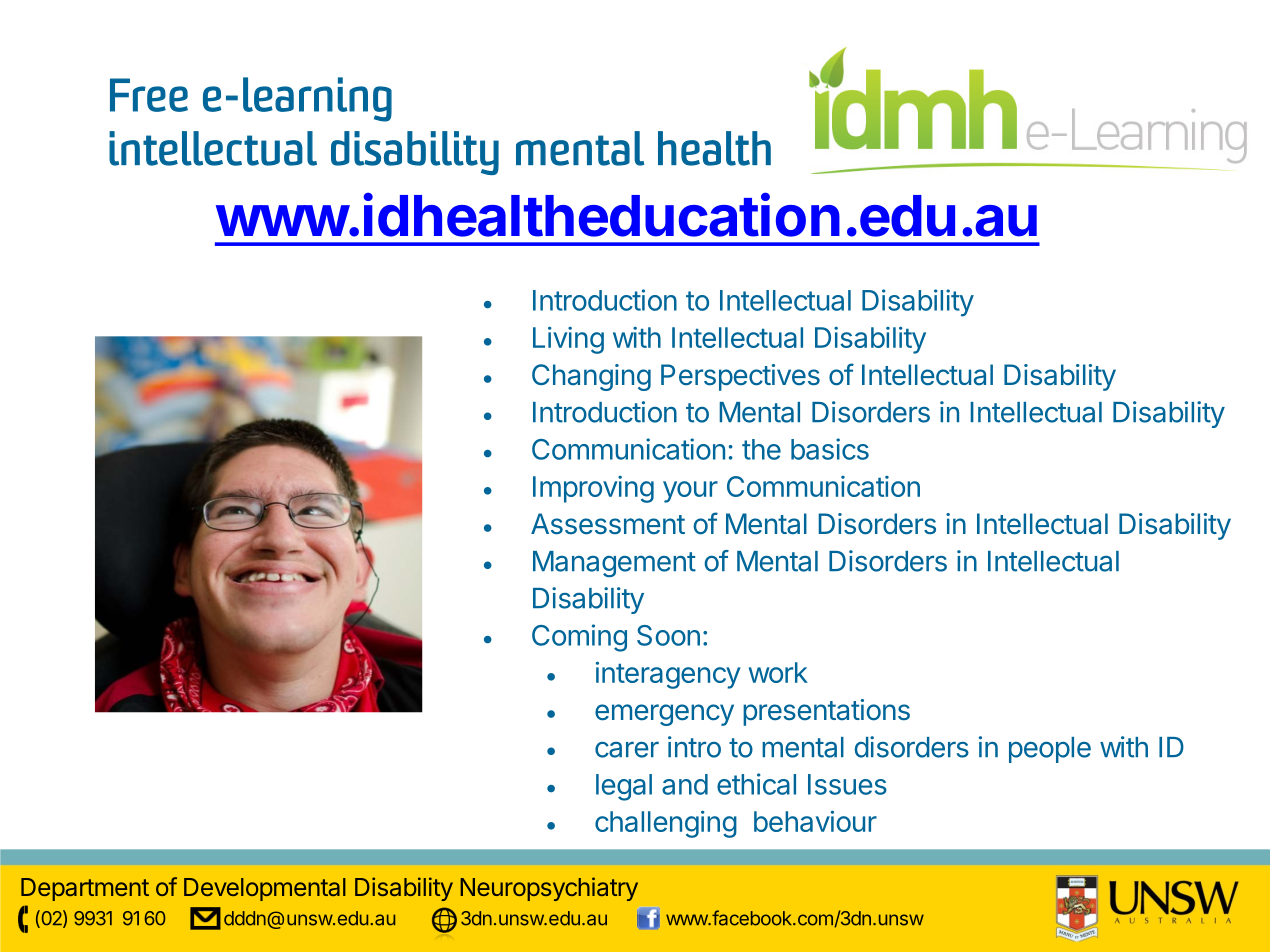 The image size is (1270, 952). What do you see at coordinates (740, 377) in the page?
I see `Perspectives` at bounding box center [740, 377].
